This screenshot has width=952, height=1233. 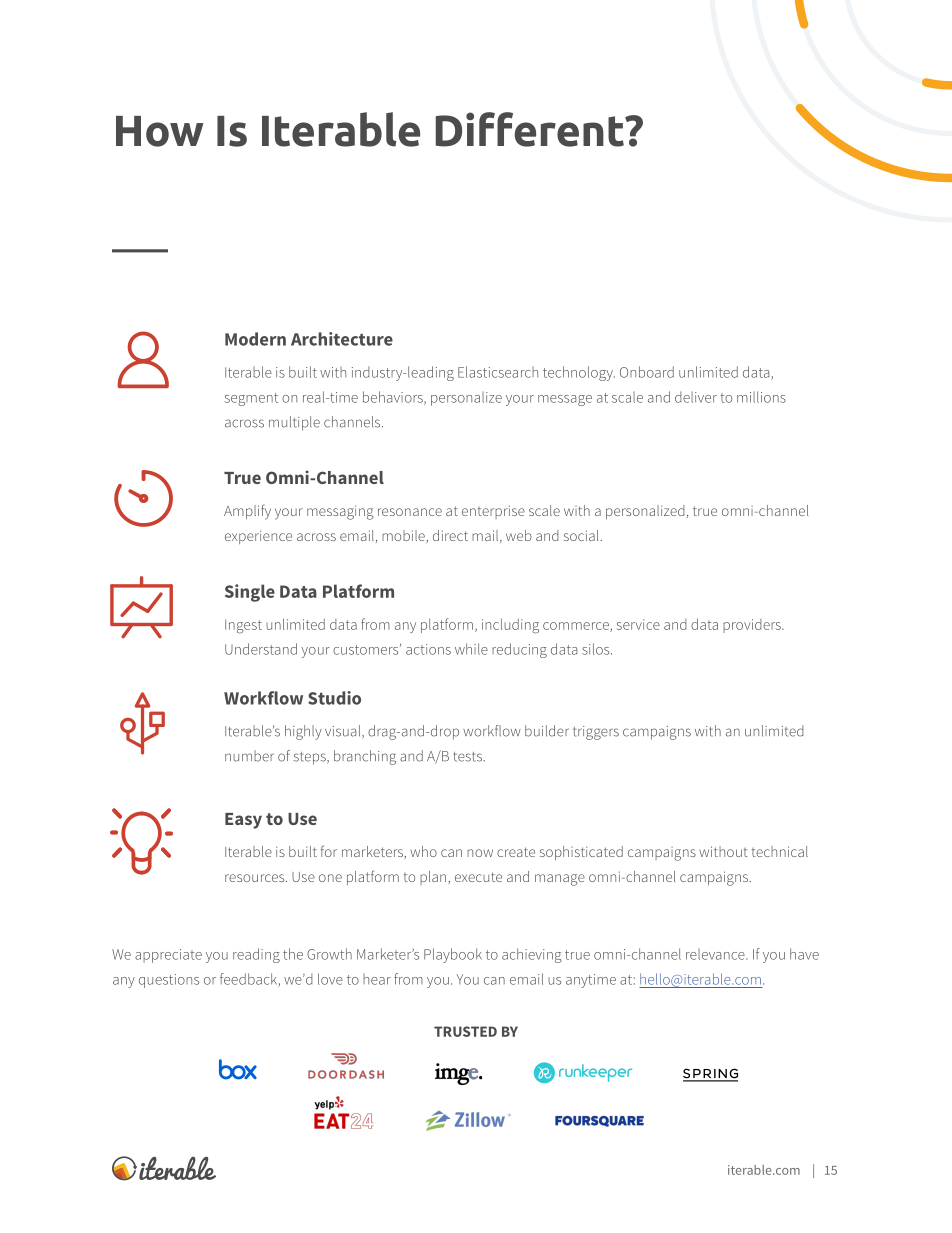 What do you see at coordinates (251, 399) in the screenshot?
I see `segment` at bounding box center [251, 399].
